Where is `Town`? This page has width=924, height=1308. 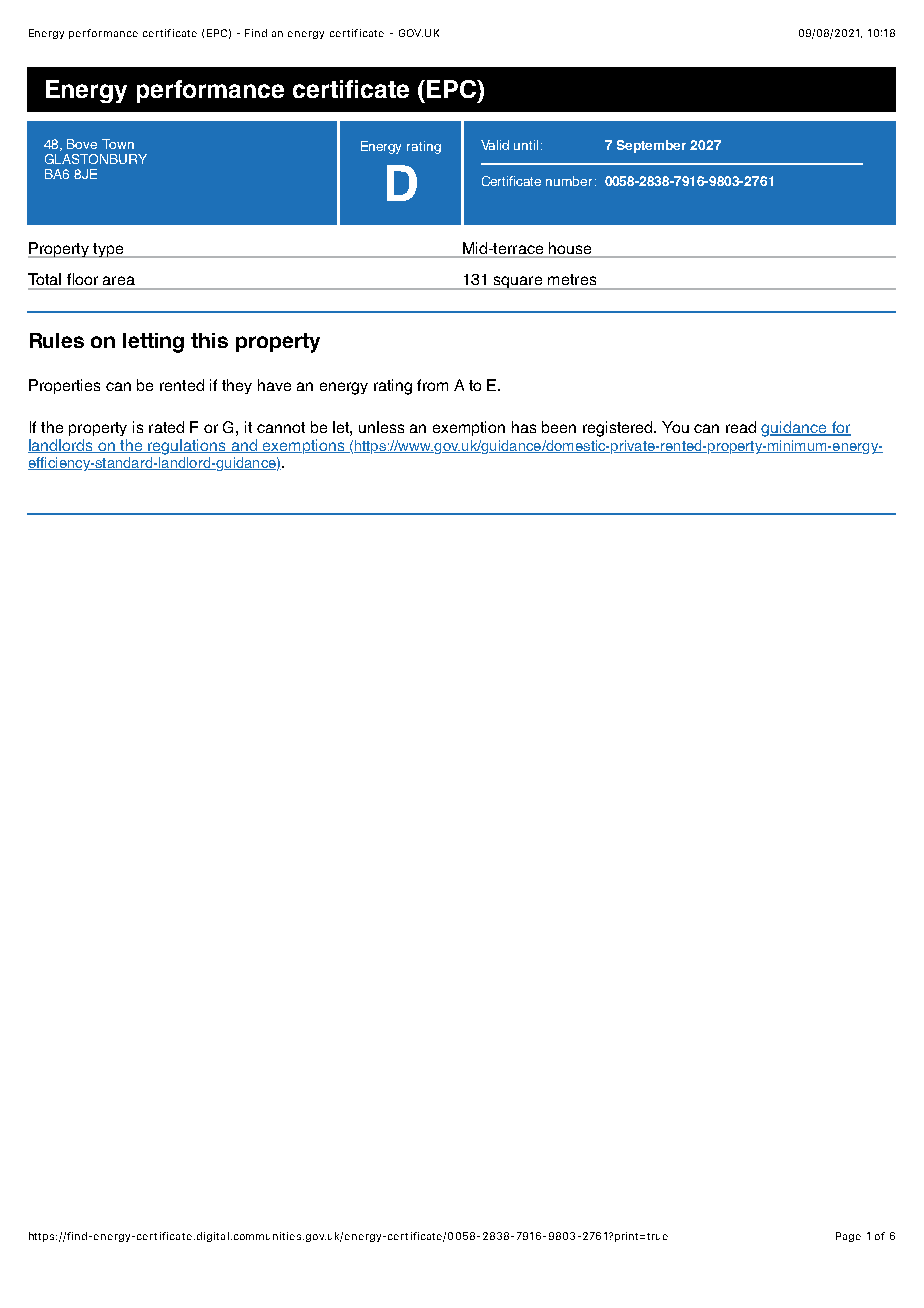
Town is located at coordinates (118, 144).
